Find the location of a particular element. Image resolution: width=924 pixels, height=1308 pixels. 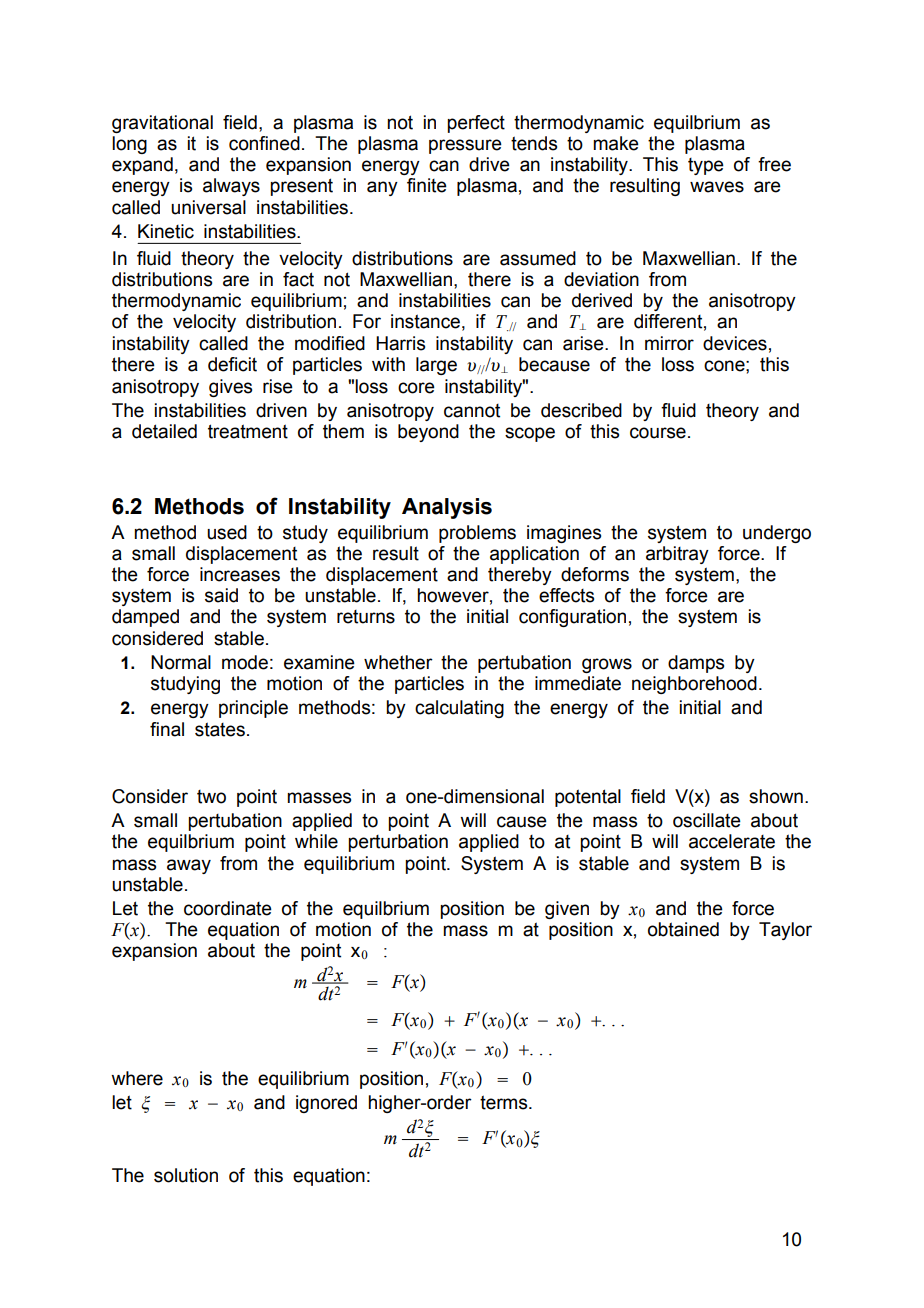

pressure is located at coordinates (465, 146).
